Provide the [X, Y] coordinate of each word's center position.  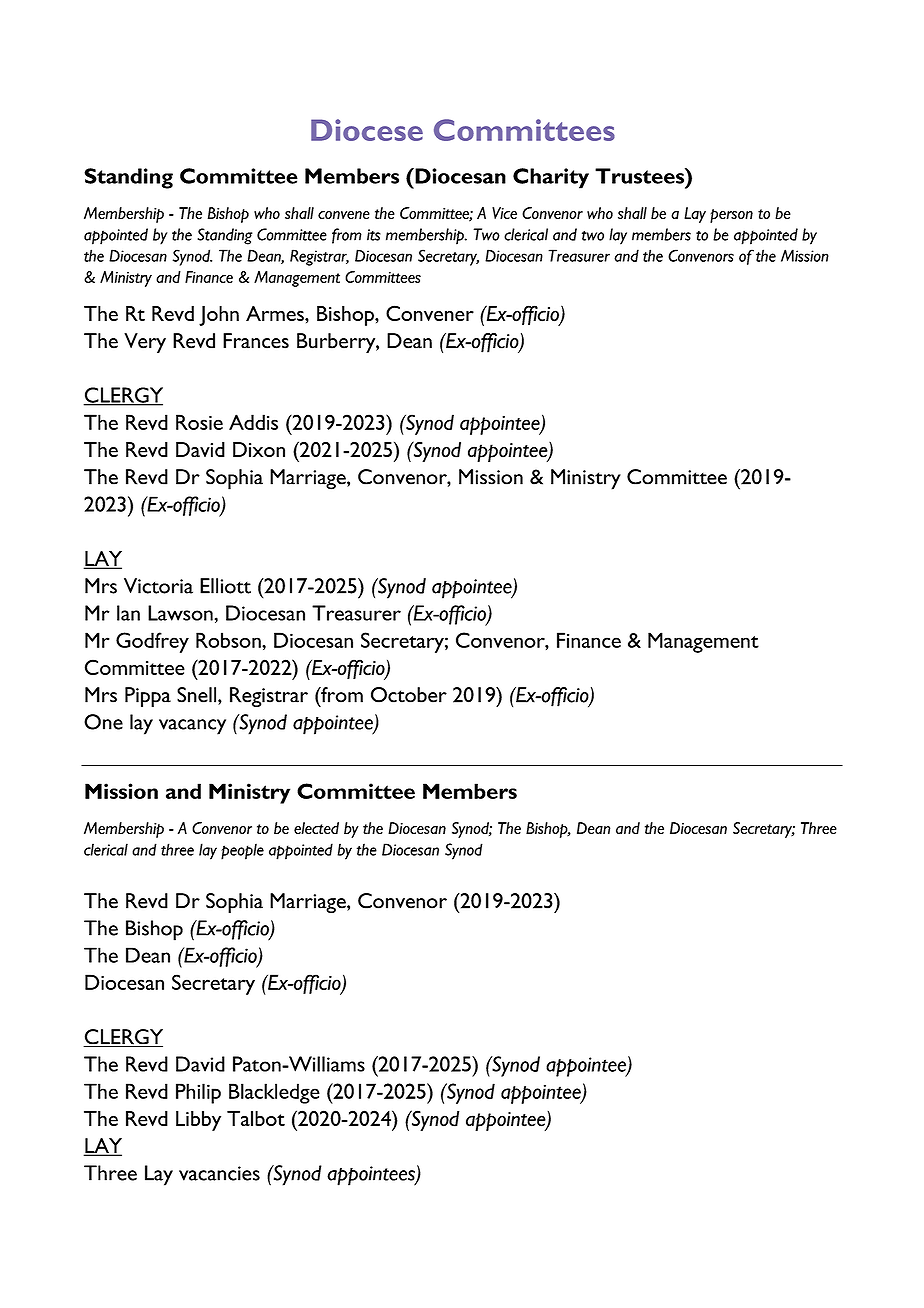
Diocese [367, 130]
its [374, 235]
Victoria [158, 586]
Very [145, 343]
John [219, 316]
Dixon [259, 449]
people [242, 851]
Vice [504, 213]
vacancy [192, 727]
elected [316, 828]
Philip [198, 1093]
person [731, 216]
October [409, 695]
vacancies [219, 1173]
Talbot [256, 1118]
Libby [198, 1121]
